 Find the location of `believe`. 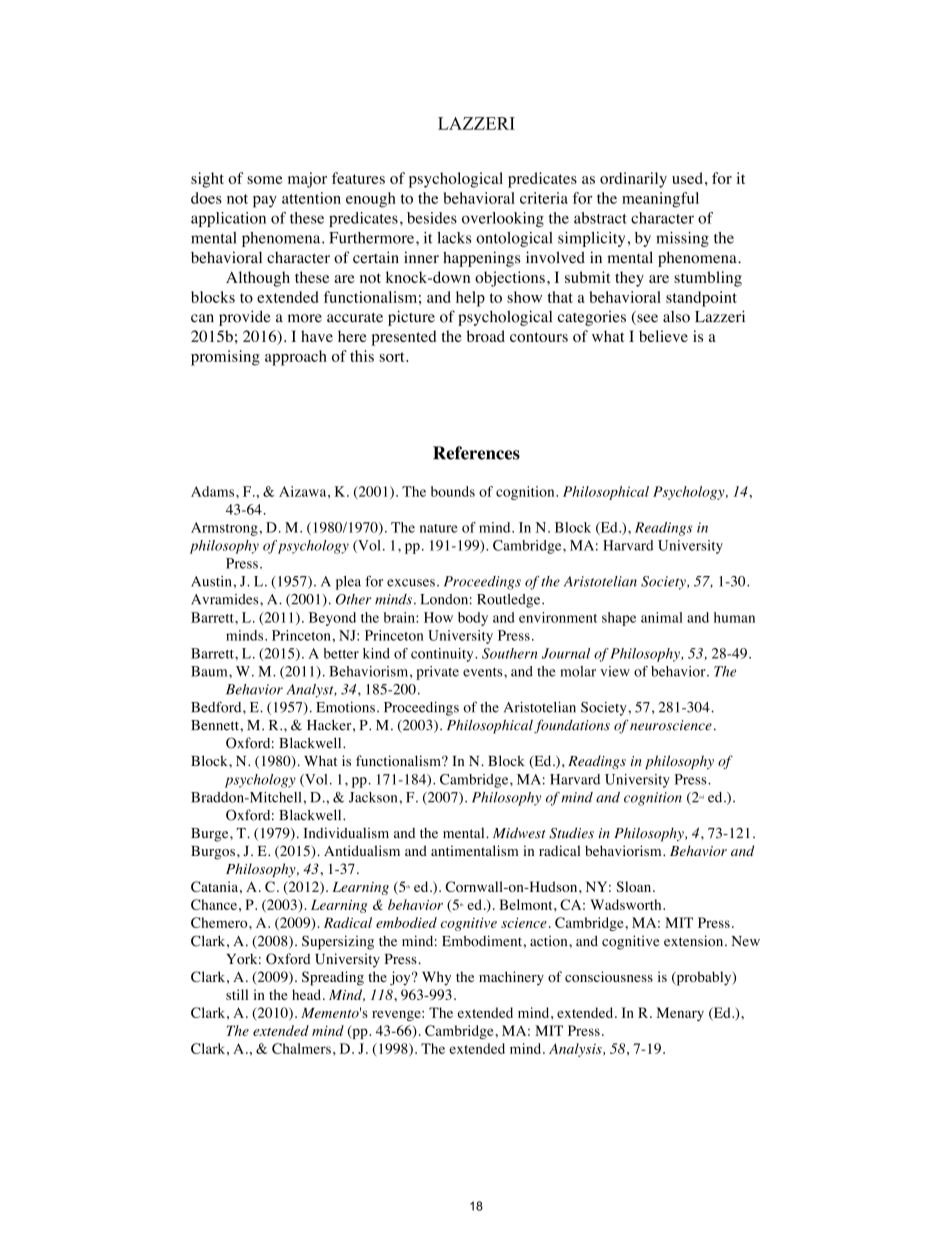

believe is located at coordinates (663, 336).
